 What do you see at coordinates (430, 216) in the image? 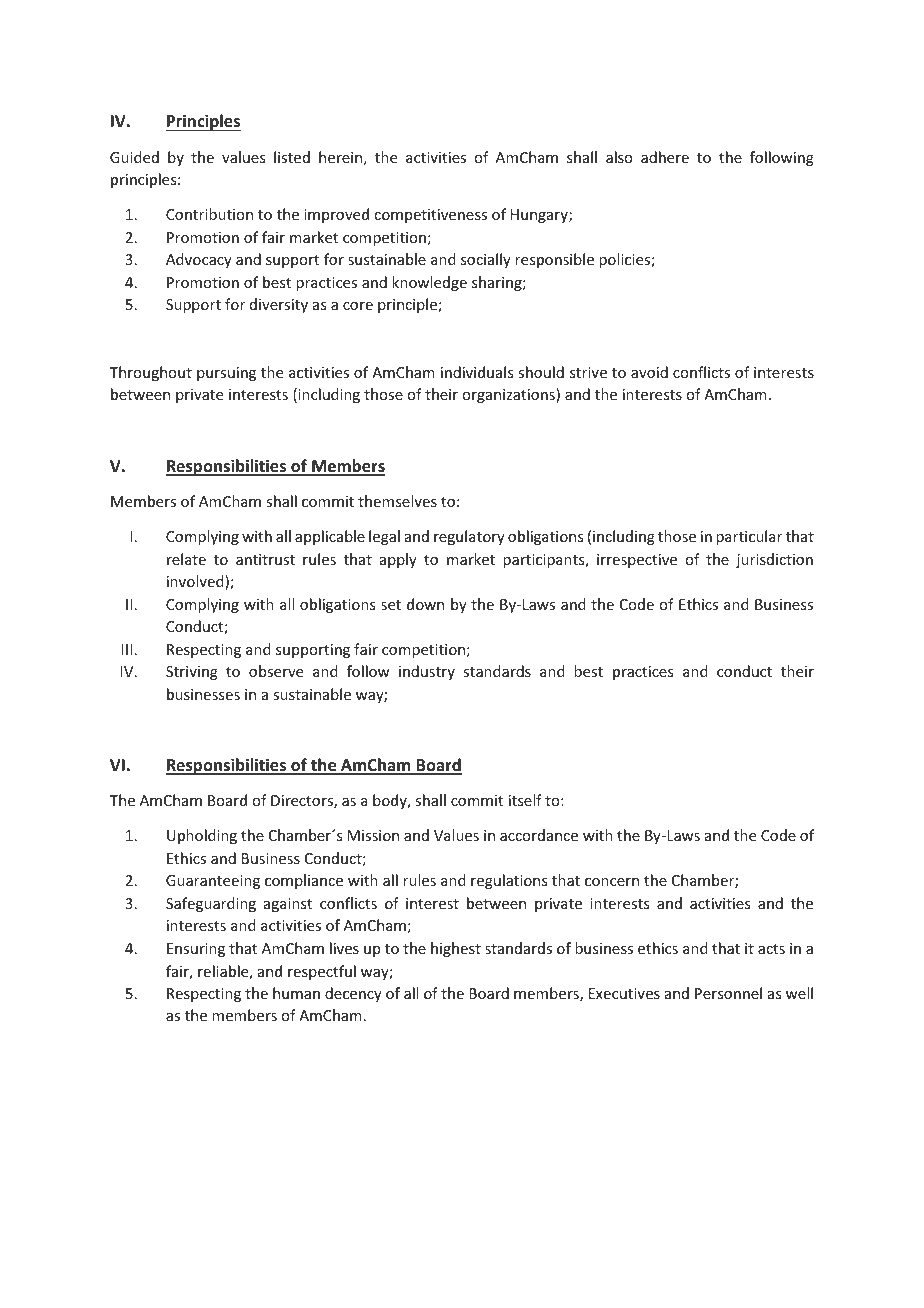
I see `competitiveness` at bounding box center [430, 216].
